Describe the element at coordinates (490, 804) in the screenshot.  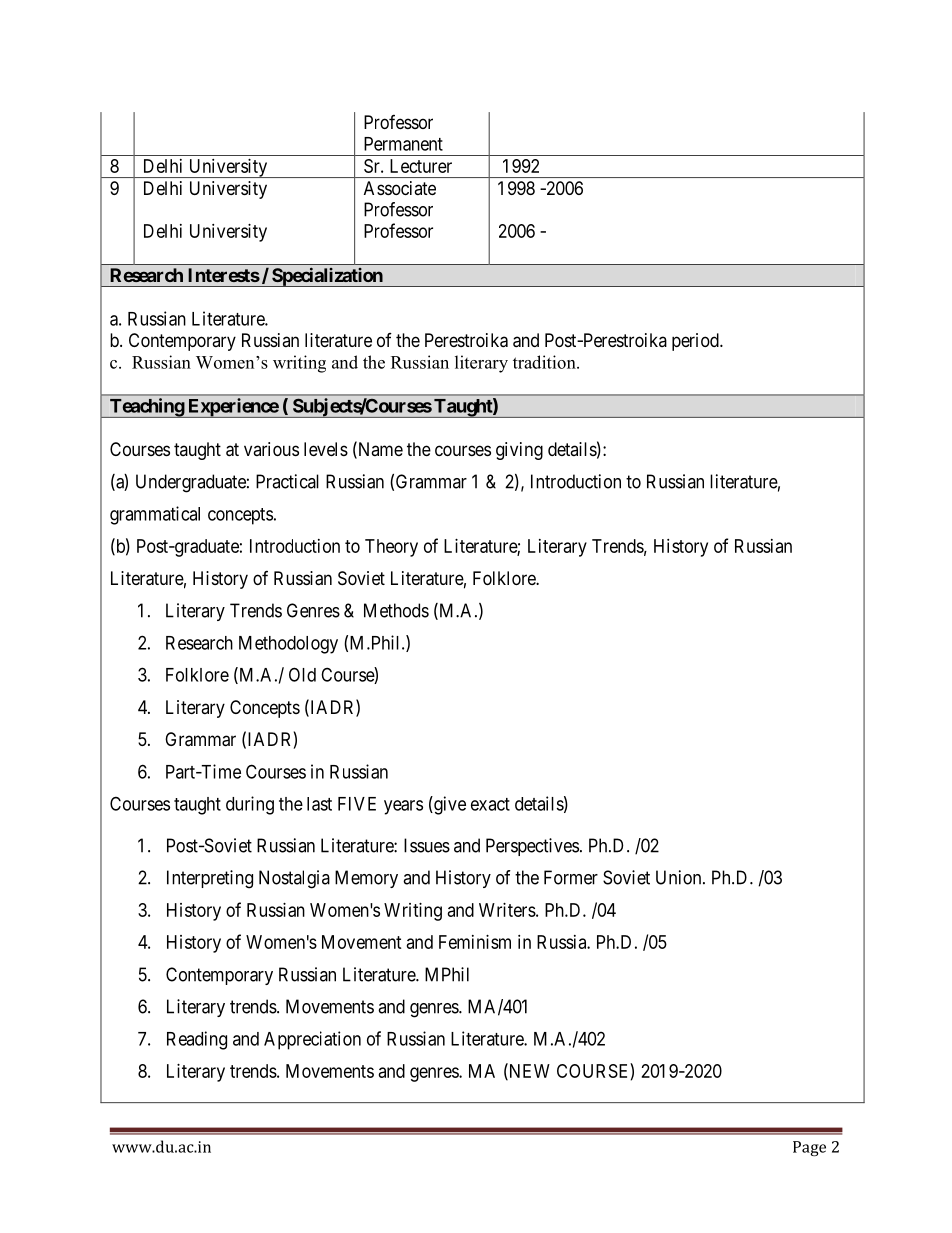
I see `exact` at that location.
